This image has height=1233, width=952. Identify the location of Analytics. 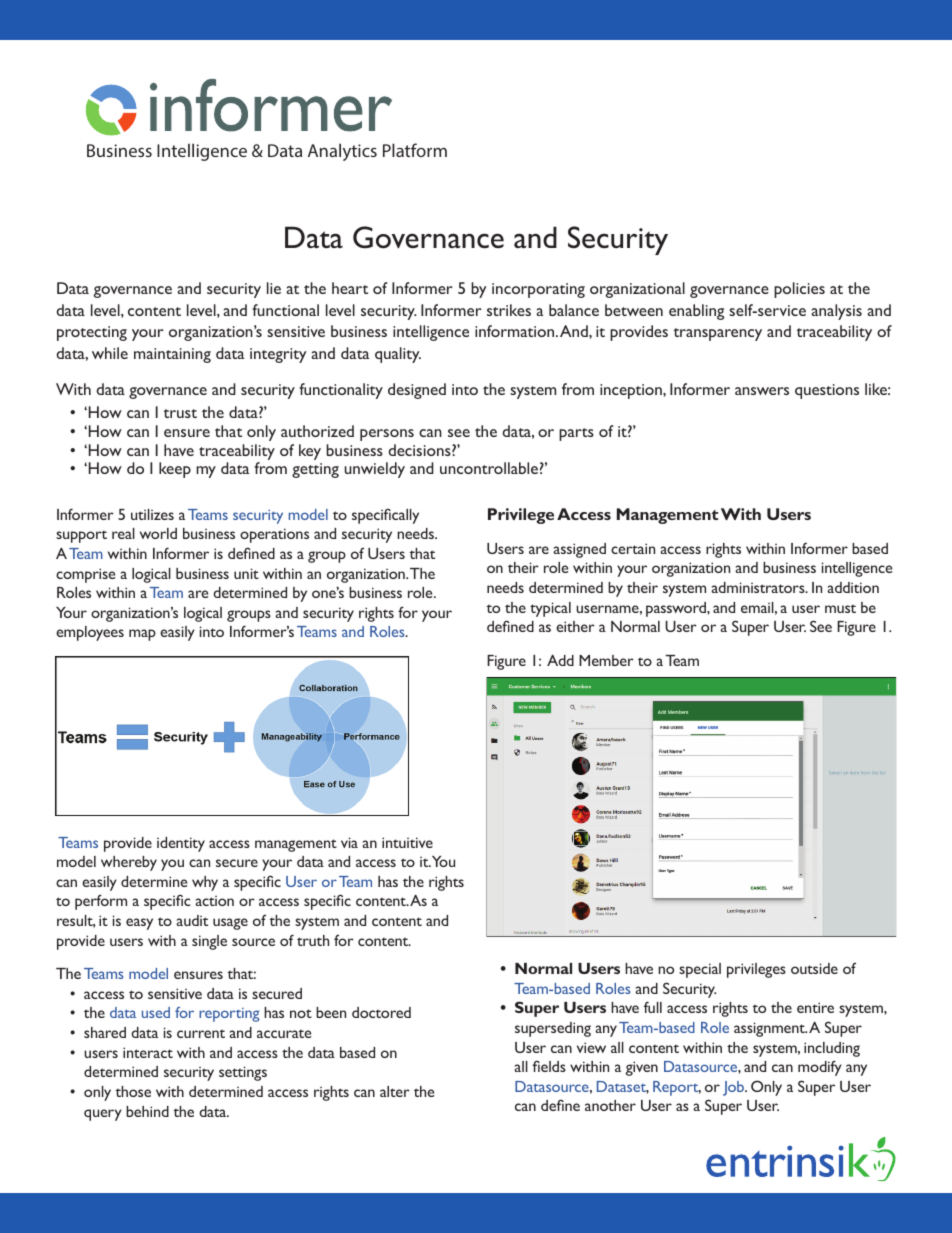
(342, 152).
